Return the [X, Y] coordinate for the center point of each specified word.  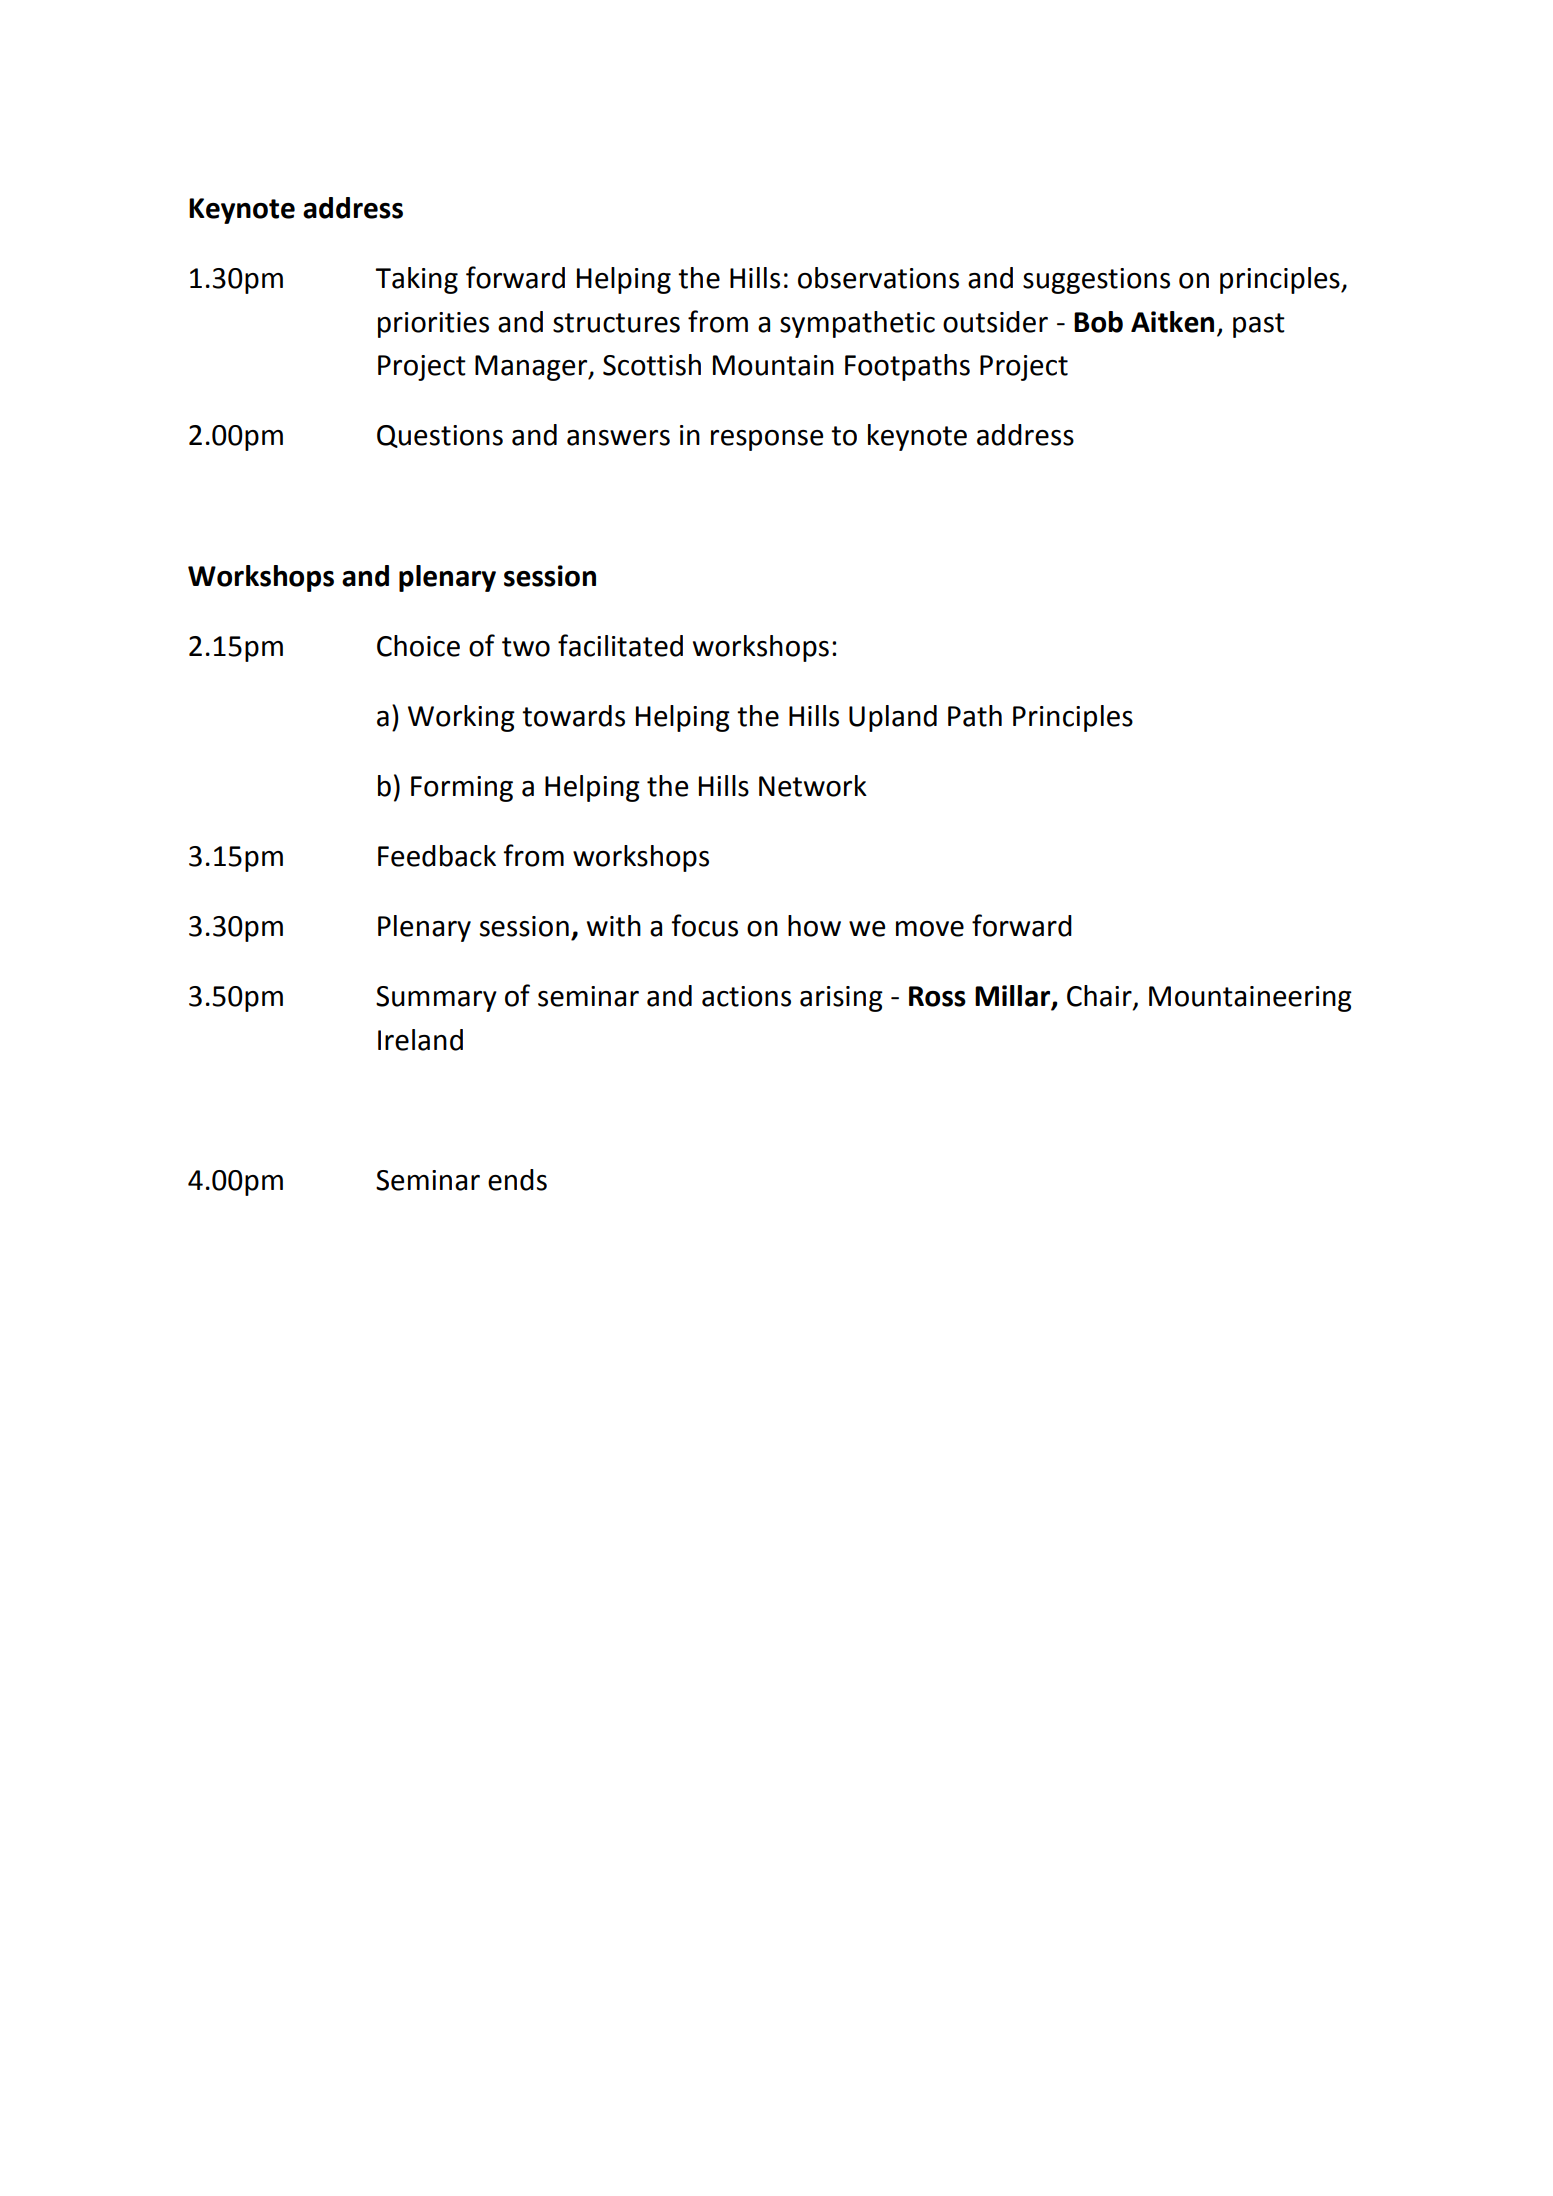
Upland [893, 718]
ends [517, 1180]
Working [461, 718]
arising [841, 999]
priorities [433, 325]
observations [878, 278]
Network [813, 786]
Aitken [1172, 322]
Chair [1100, 997]
